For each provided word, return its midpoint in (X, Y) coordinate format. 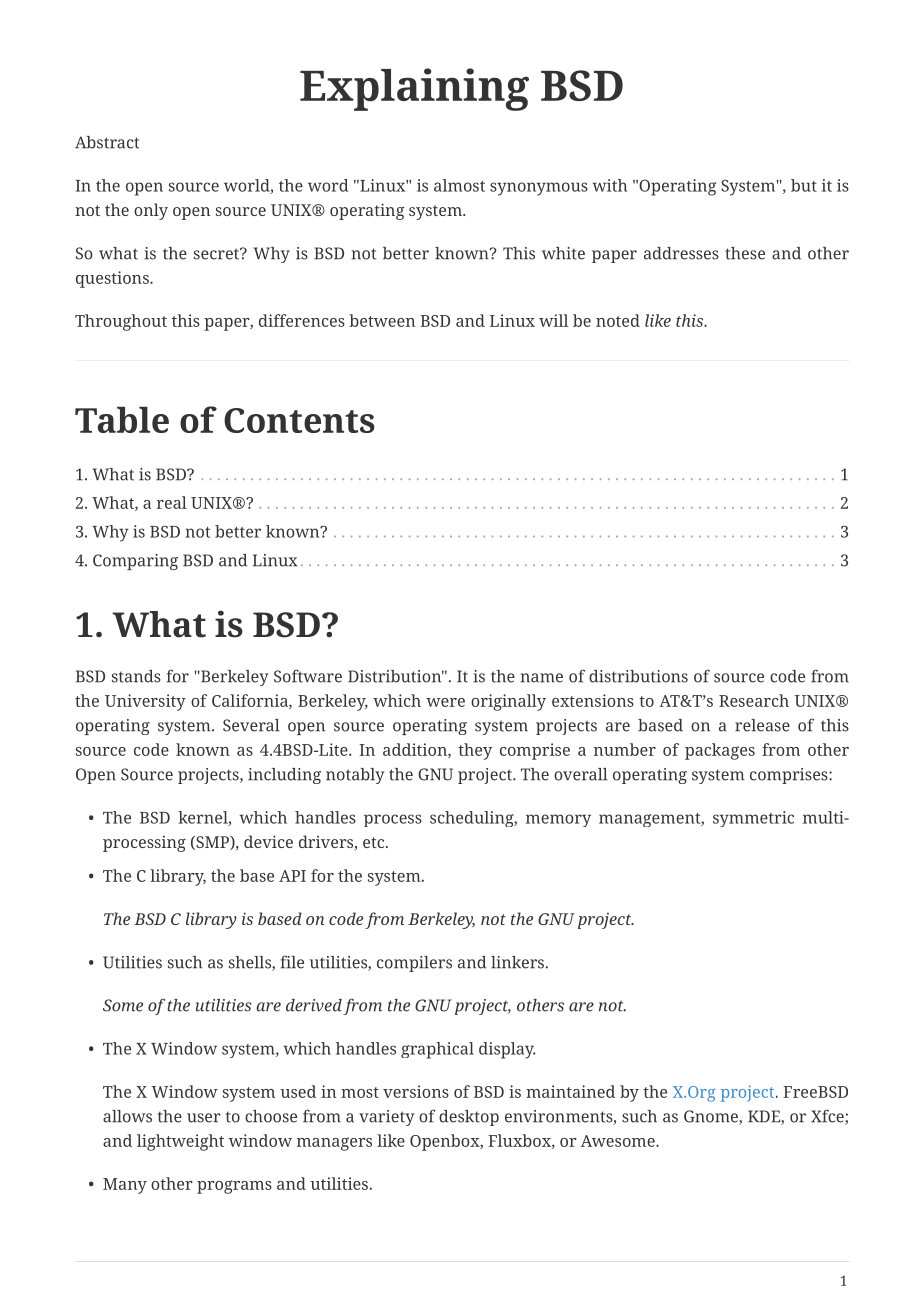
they (475, 751)
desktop (469, 1118)
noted (618, 320)
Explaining (414, 89)
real (172, 502)
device (268, 841)
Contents (299, 420)
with (610, 185)
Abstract (107, 142)
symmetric (753, 819)
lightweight (180, 1142)
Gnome (712, 1117)
